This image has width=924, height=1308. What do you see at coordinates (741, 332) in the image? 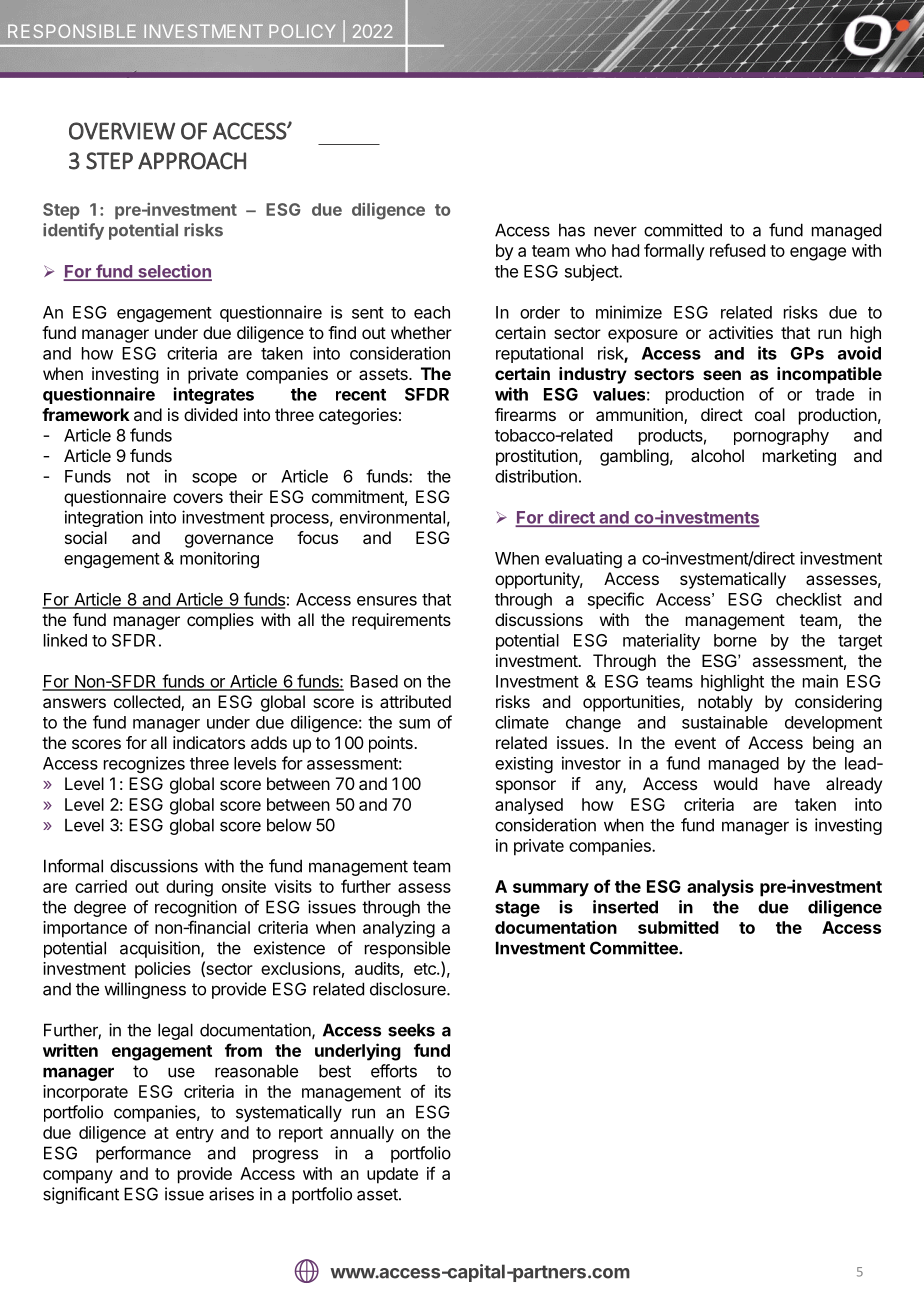
I see `activities` at bounding box center [741, 332].
